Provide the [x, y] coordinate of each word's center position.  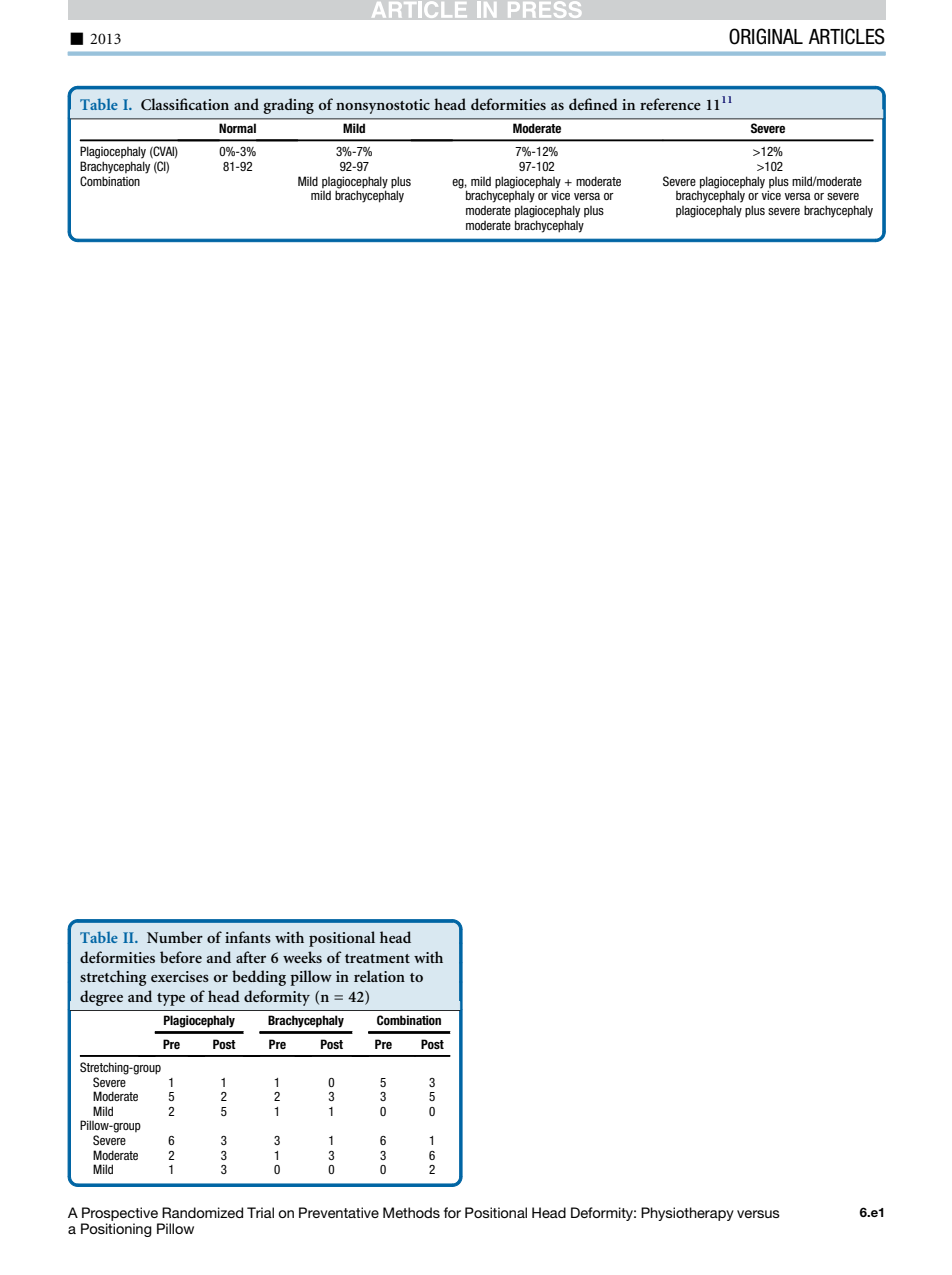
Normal [237, 128]
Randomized [202, 1212]
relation [379, 976]
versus [758, 1214]
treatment [377, 958]
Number [175, 937]
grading [288, 106]
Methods [411, 1212]
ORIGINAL [766, 36]
